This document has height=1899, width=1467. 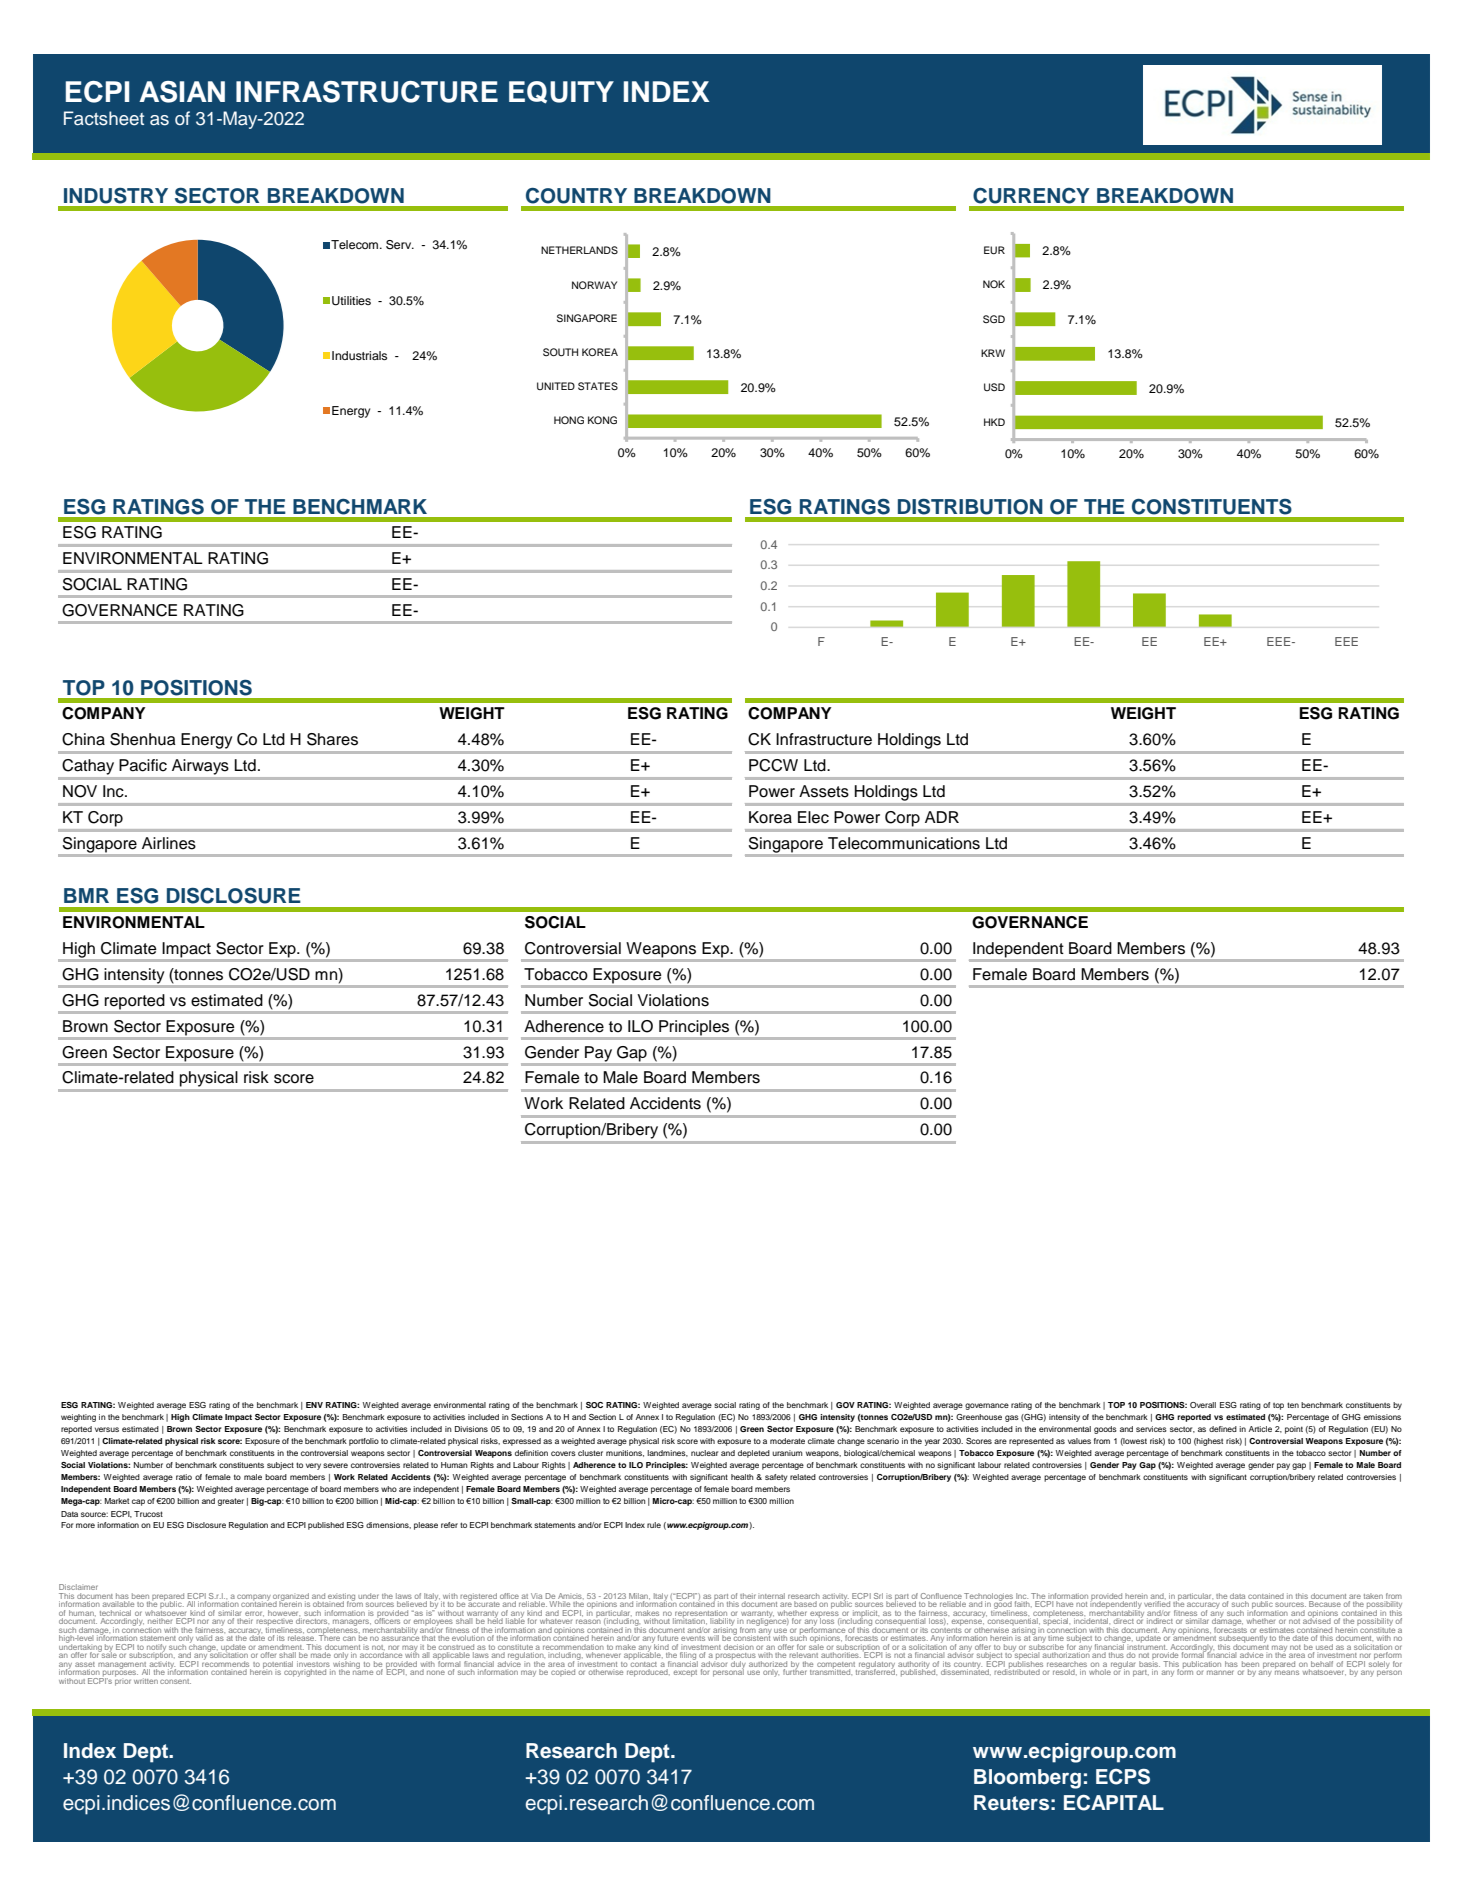 I want to click on consent, so click(x=175, y=1681).
